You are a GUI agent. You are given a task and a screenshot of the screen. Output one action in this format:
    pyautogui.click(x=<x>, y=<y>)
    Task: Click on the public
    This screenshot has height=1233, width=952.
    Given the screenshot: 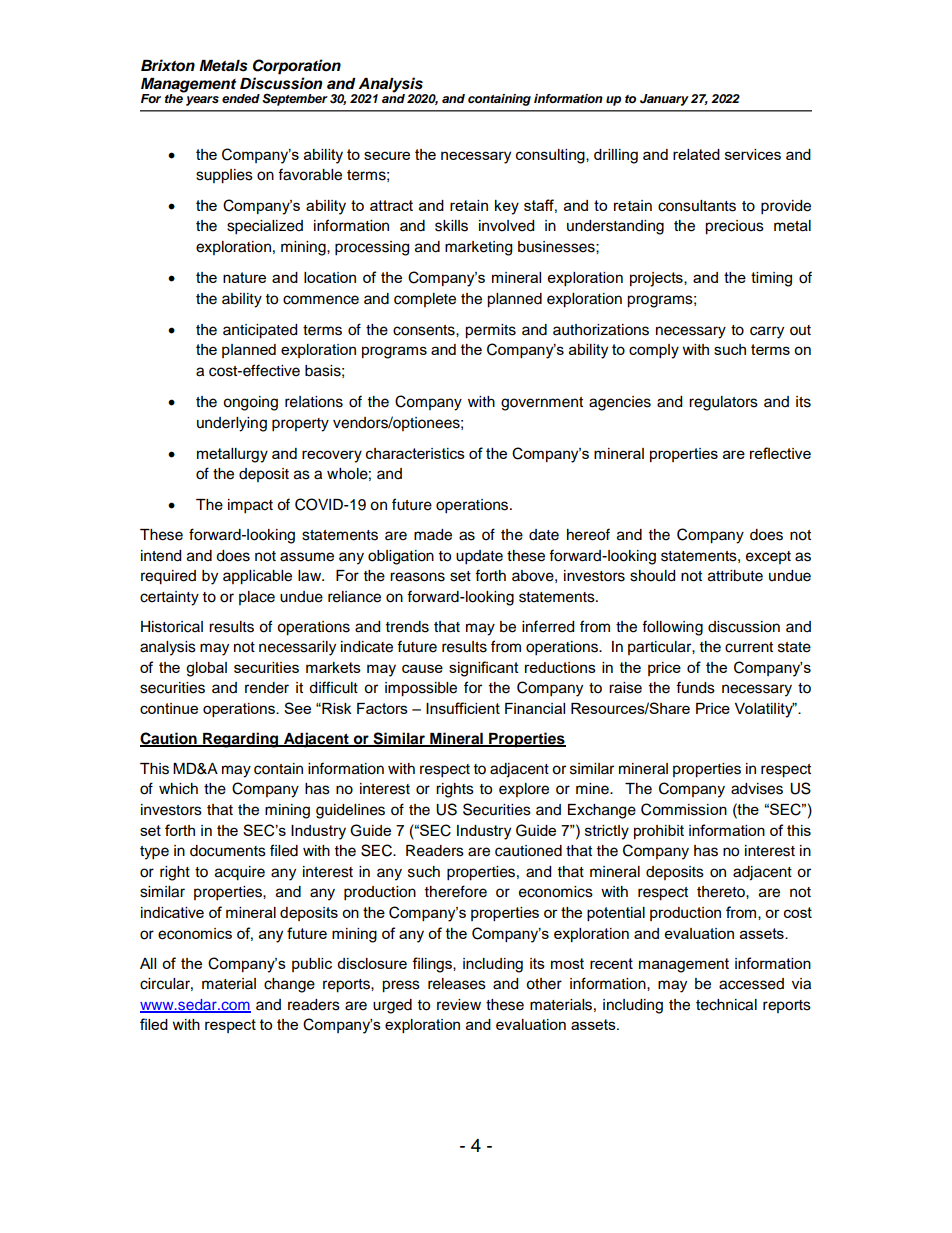 What is the action you would take?
    pyautogui.click(x=312, y=965)
